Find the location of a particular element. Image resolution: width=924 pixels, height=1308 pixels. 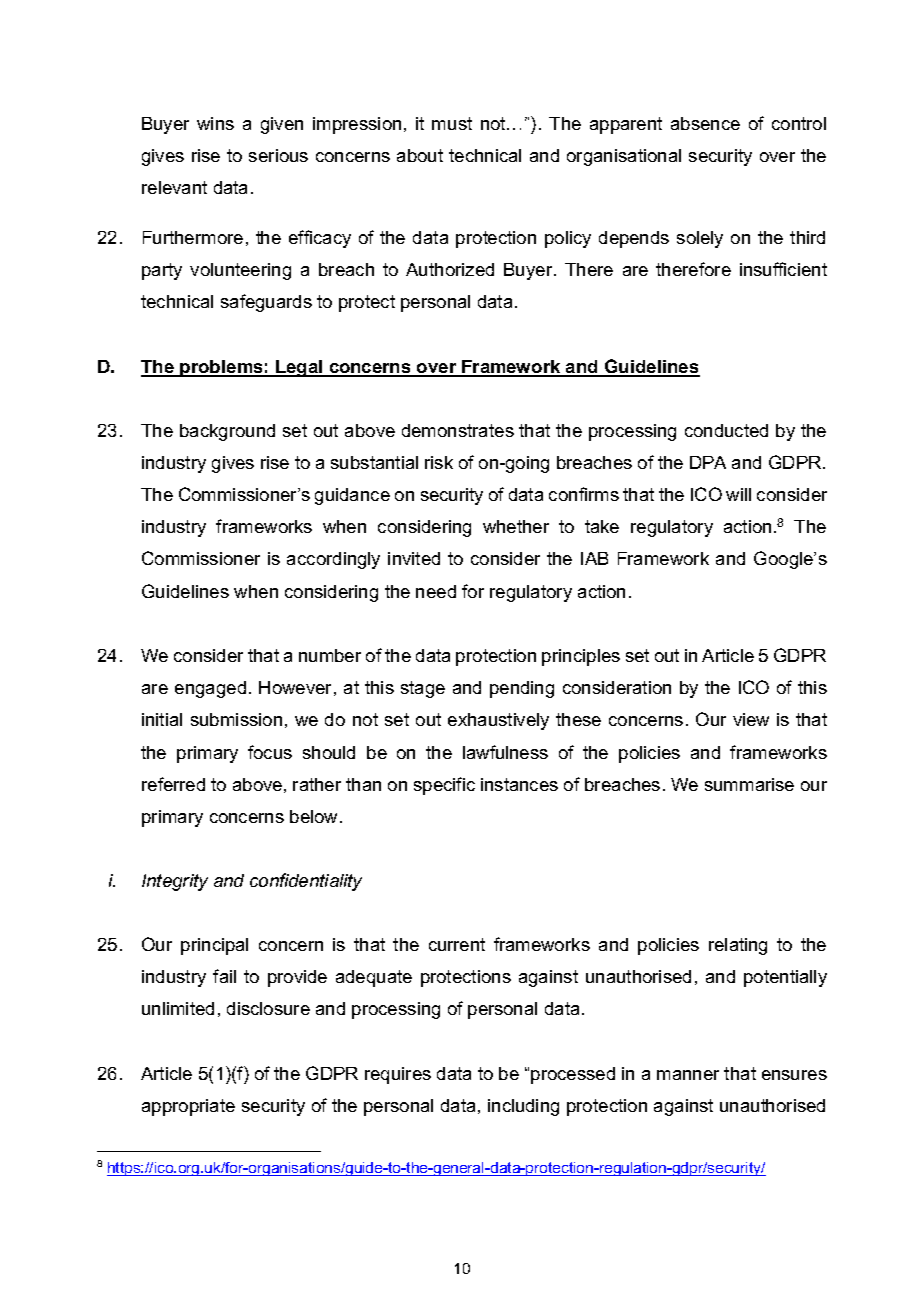

background is located at coordinates (227, 432).
